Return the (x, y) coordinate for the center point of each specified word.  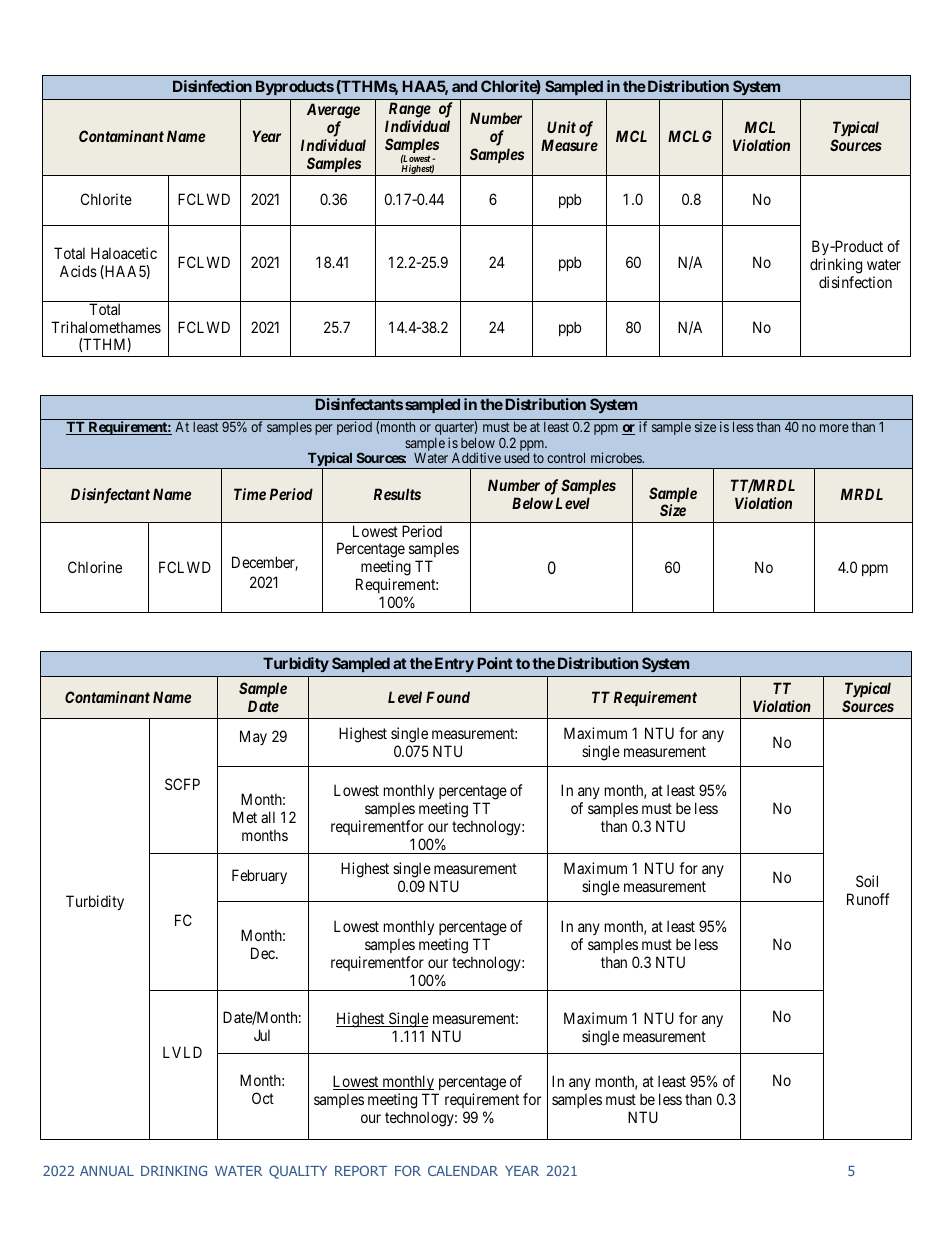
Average (333, 111)
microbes (617, 457)
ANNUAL (107, 1171)
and (464, 86)
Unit (561, 127)
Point (495, 663)
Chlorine (95, 567)
